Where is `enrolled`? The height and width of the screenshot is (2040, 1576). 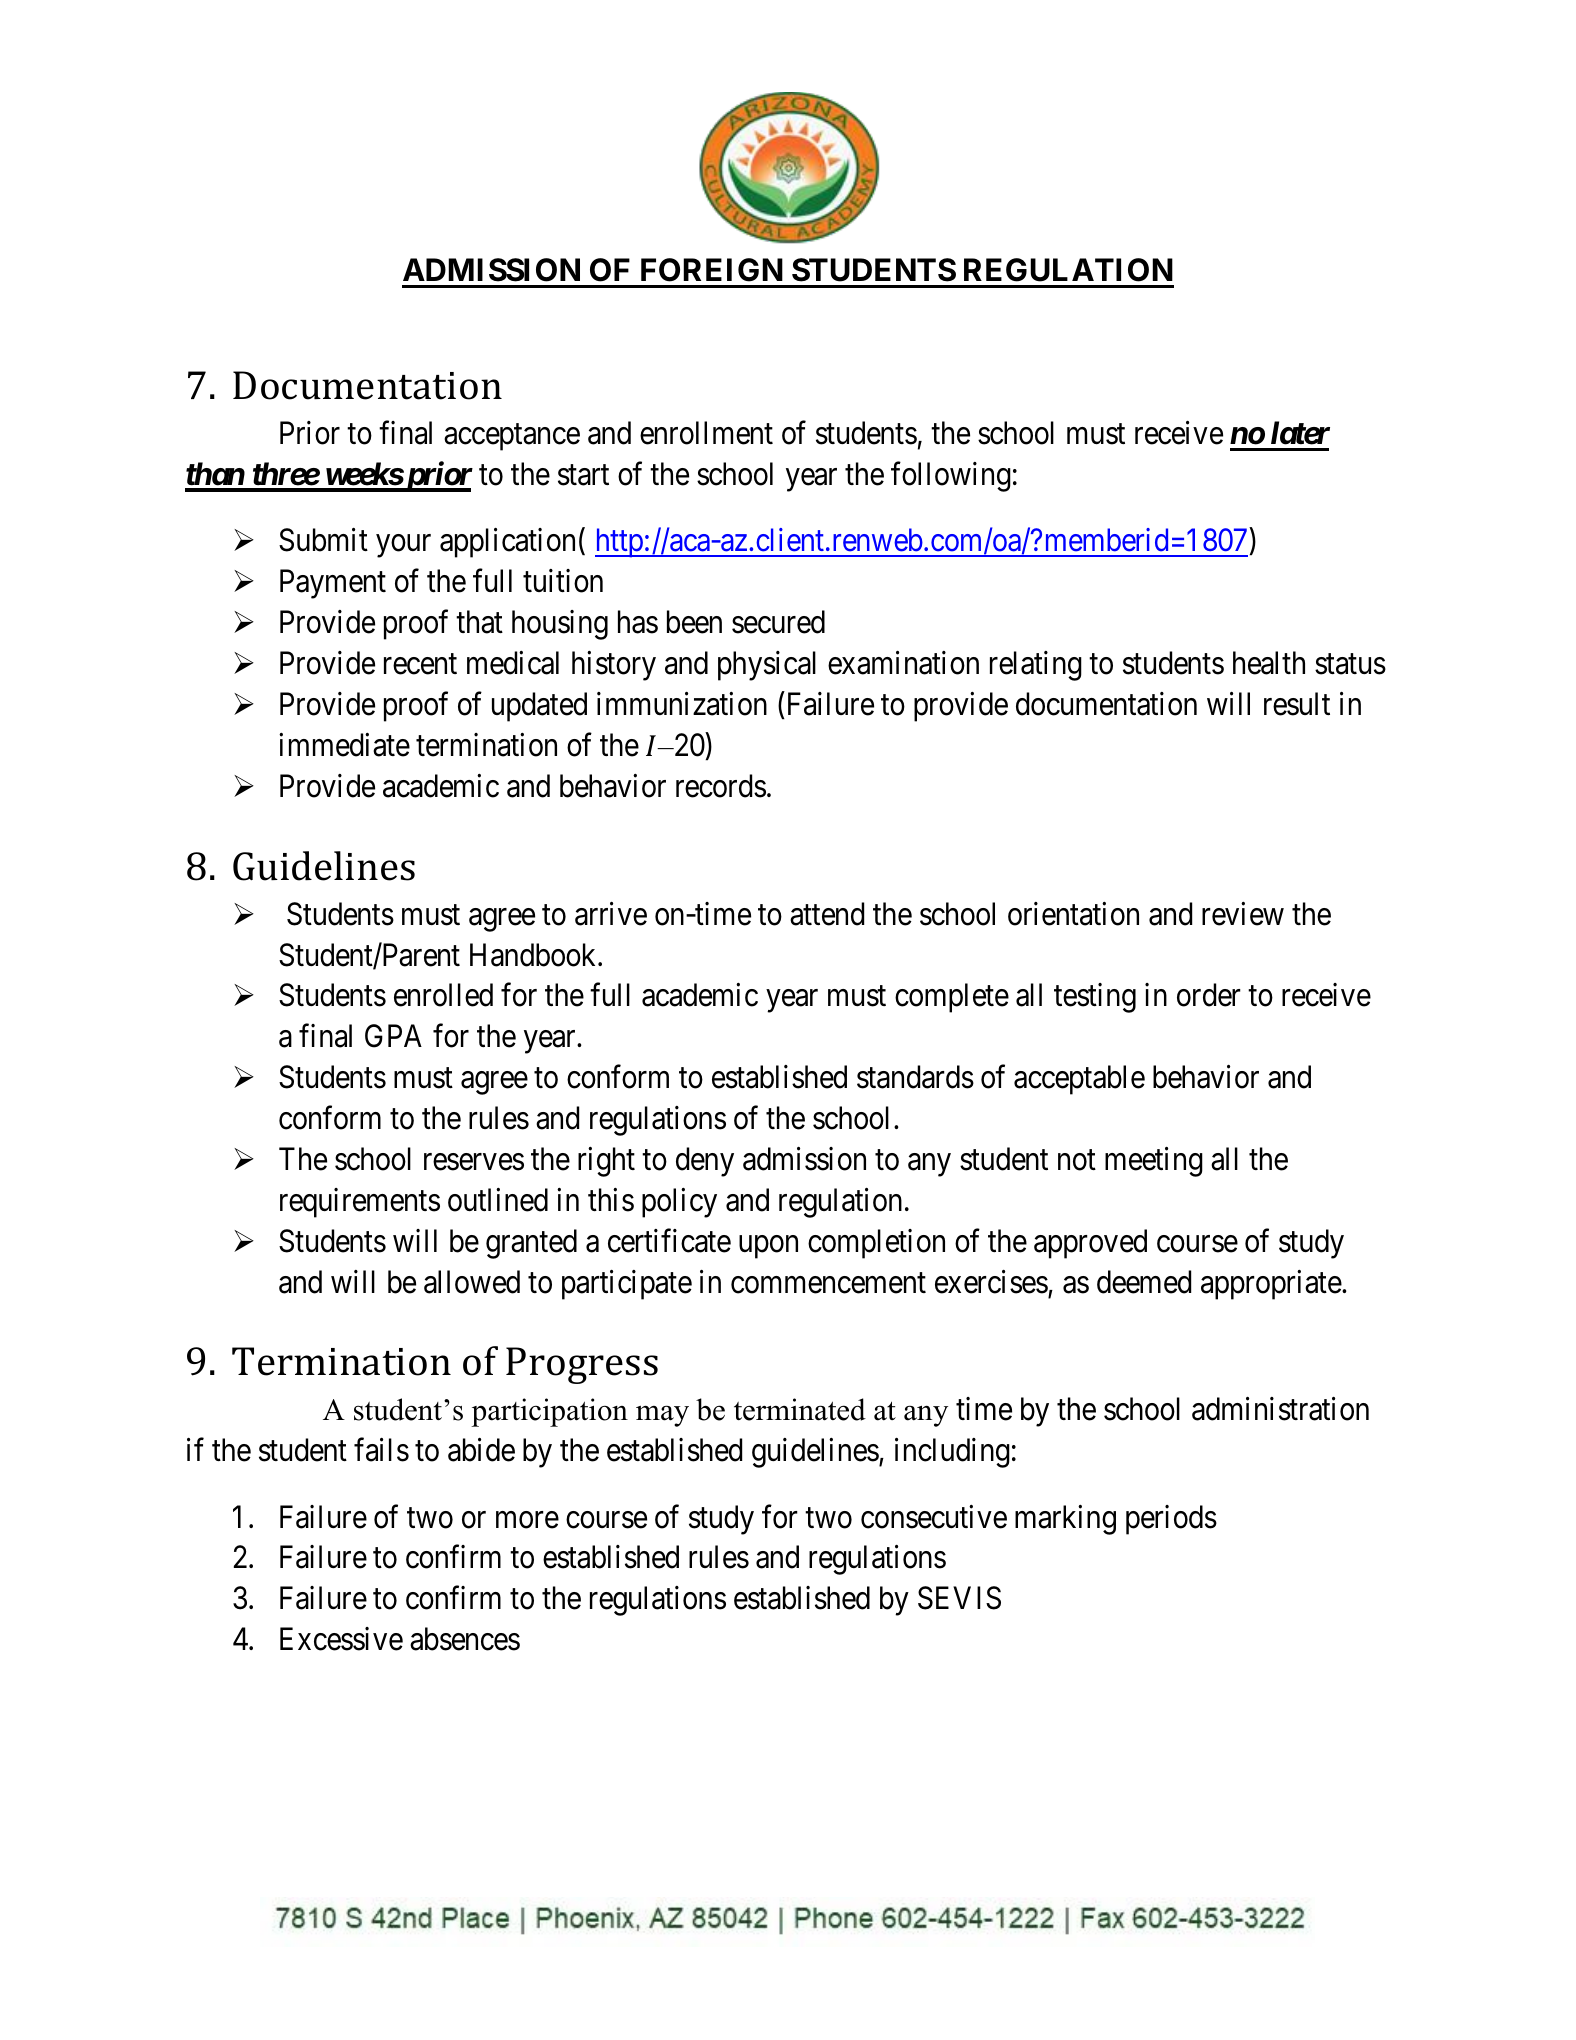 enrolled is located at coordinates (443, 995).
